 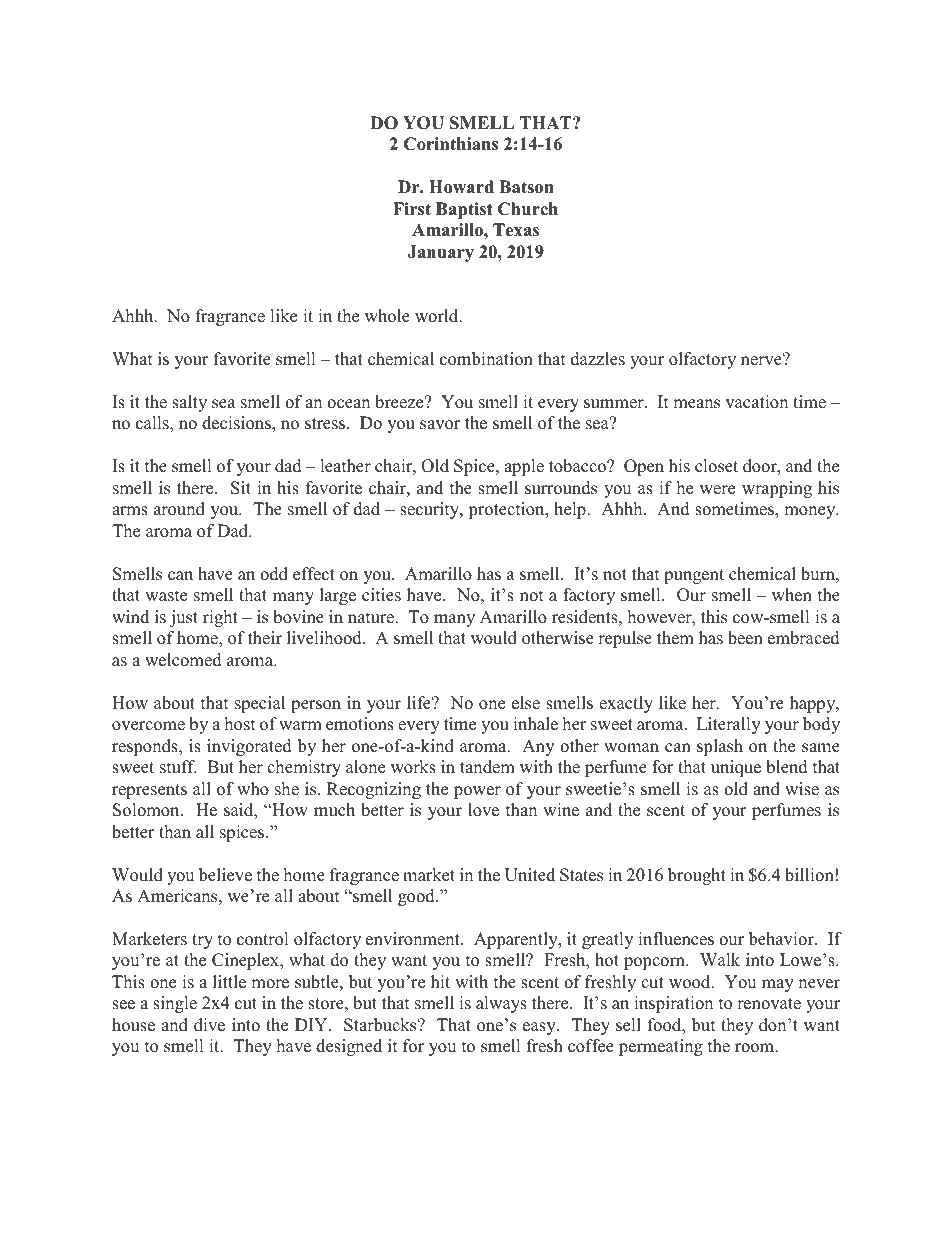 I want to click on apple, so click(x=524, y=467).
